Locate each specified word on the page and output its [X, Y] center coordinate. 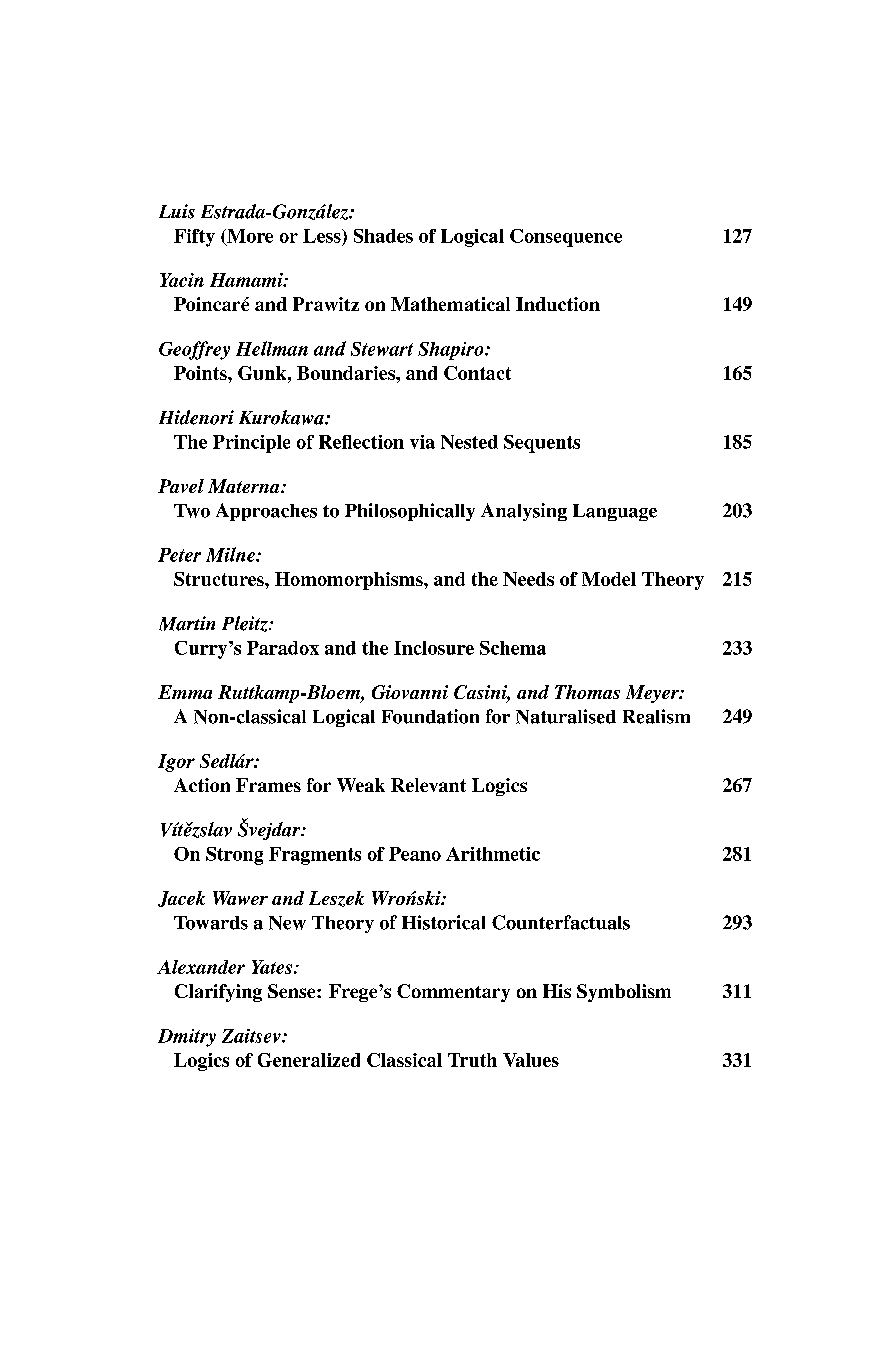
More [249, 237]
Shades [383, 236]
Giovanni [410, 692]
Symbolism [624, 993]
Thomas [587, 692]
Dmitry [187, 1038]
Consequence [566, 238]
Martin [187, 623]
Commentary [453, 993]
